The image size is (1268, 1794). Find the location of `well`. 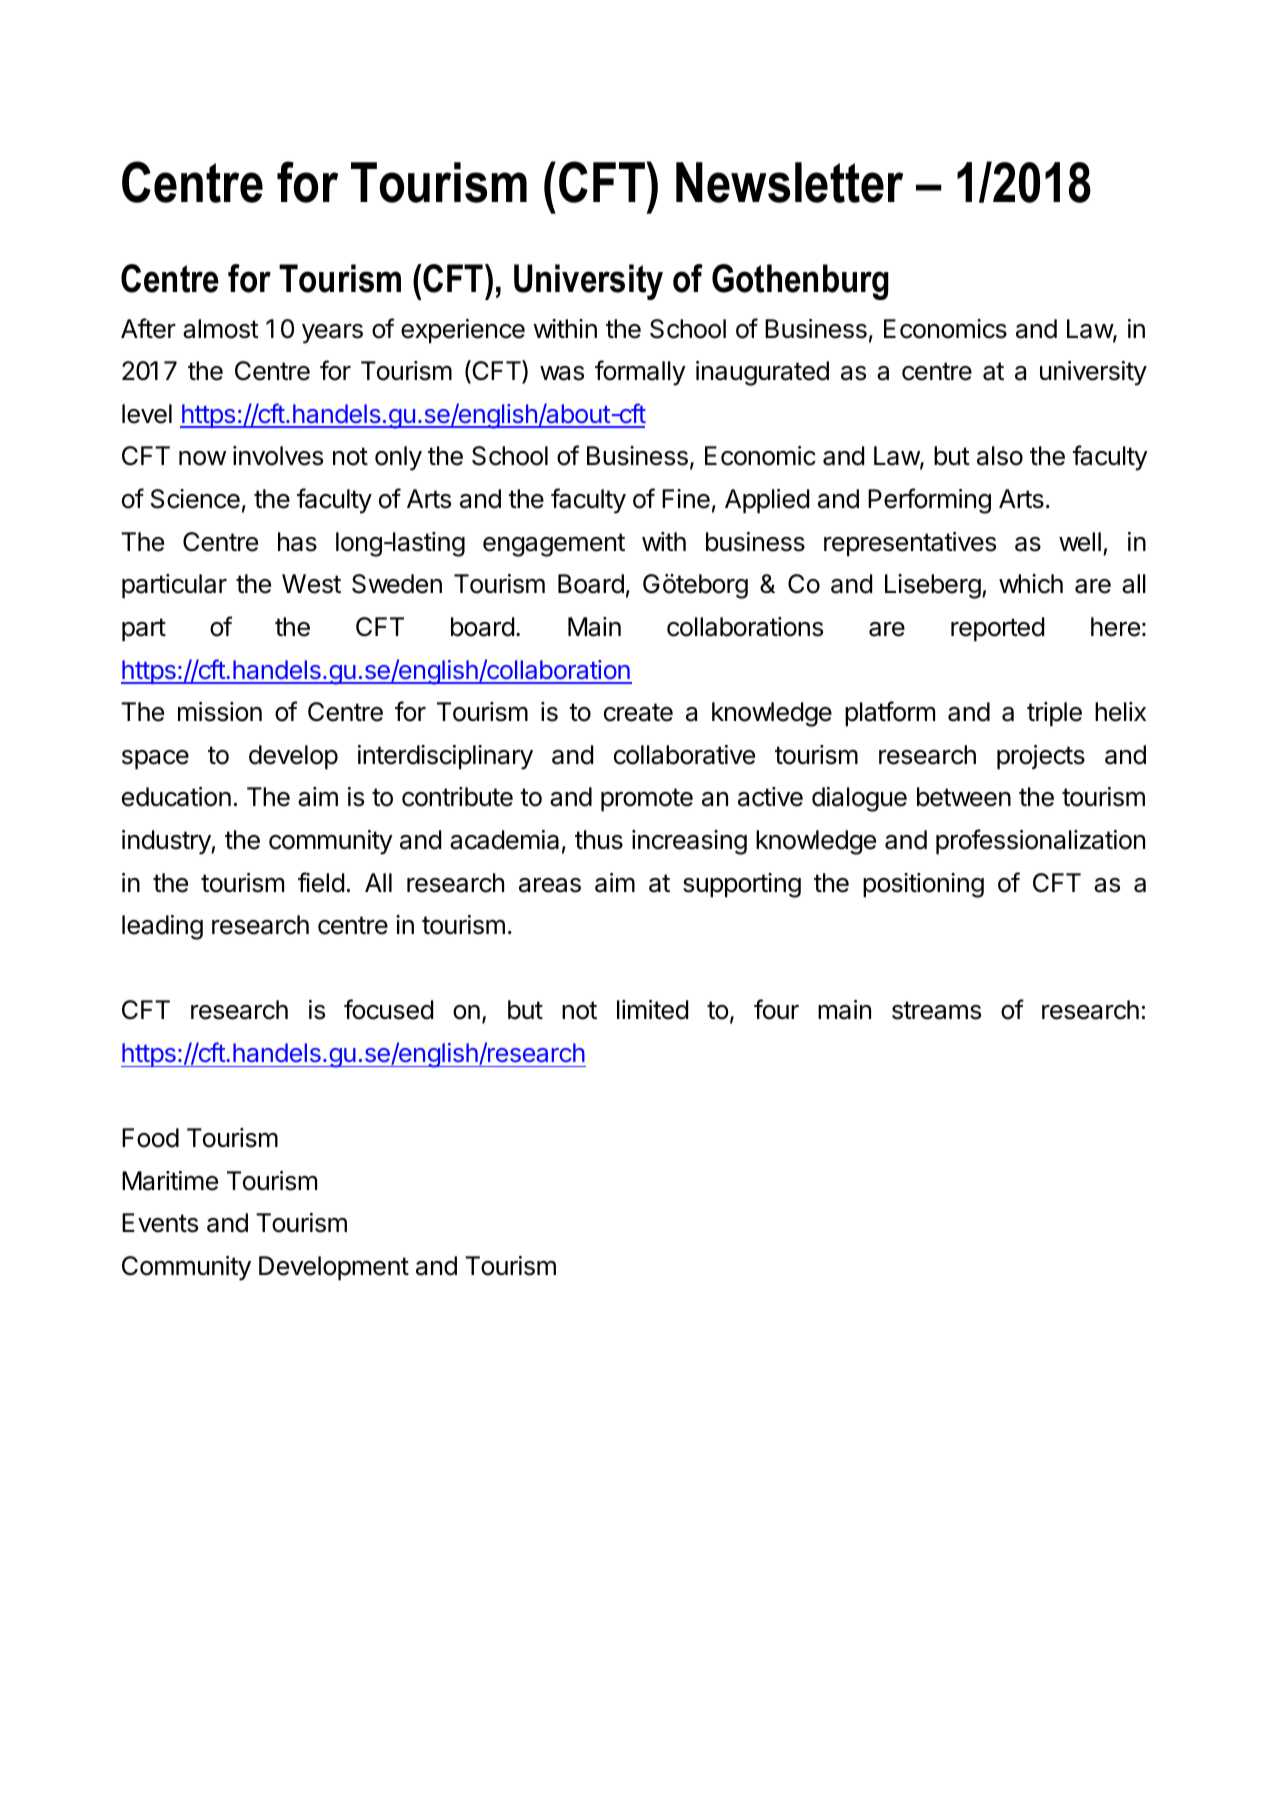

well is located at coordinates (1080, 542).
